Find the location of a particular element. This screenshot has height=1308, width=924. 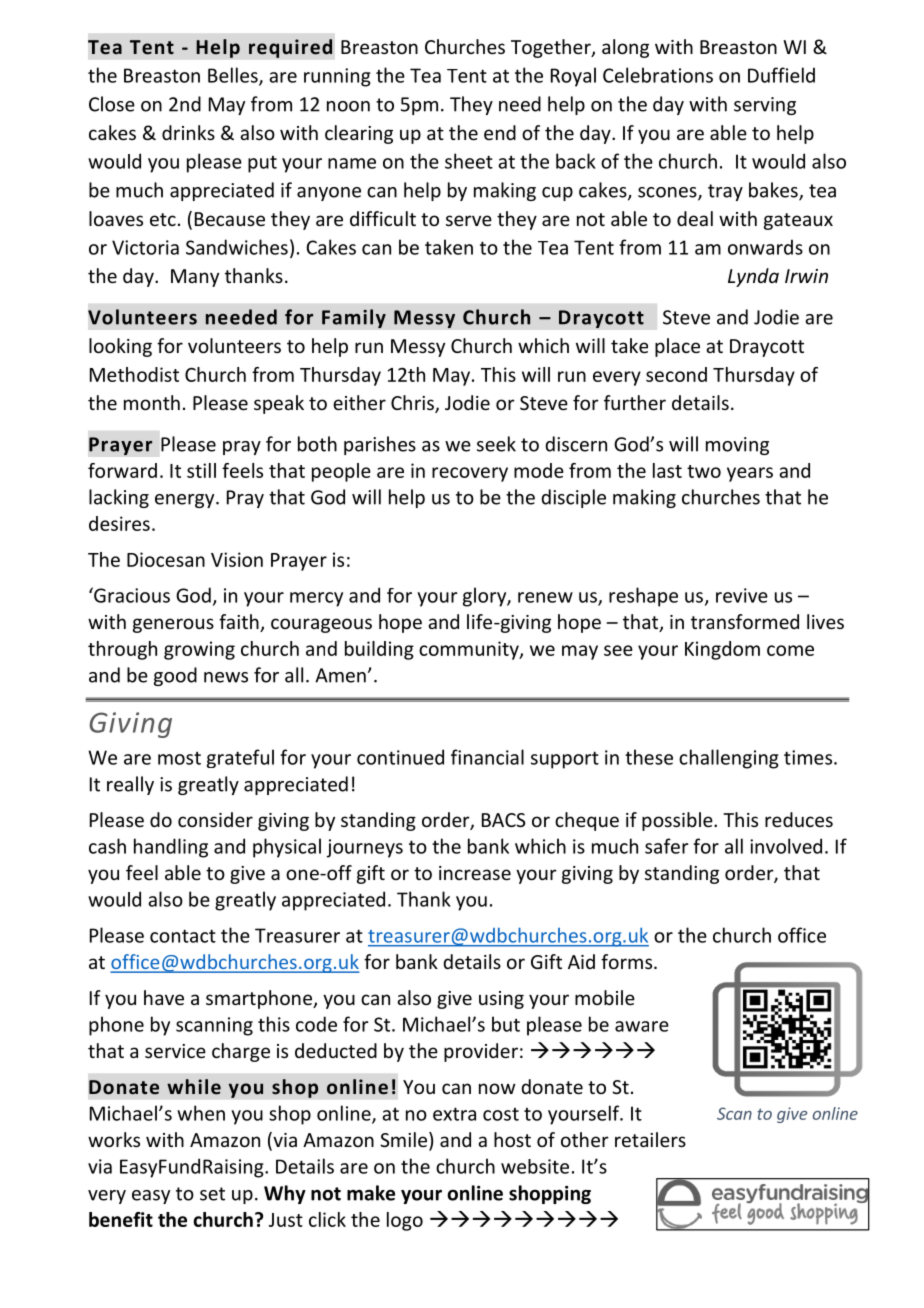

website is located at coordinates (535, 1166).
